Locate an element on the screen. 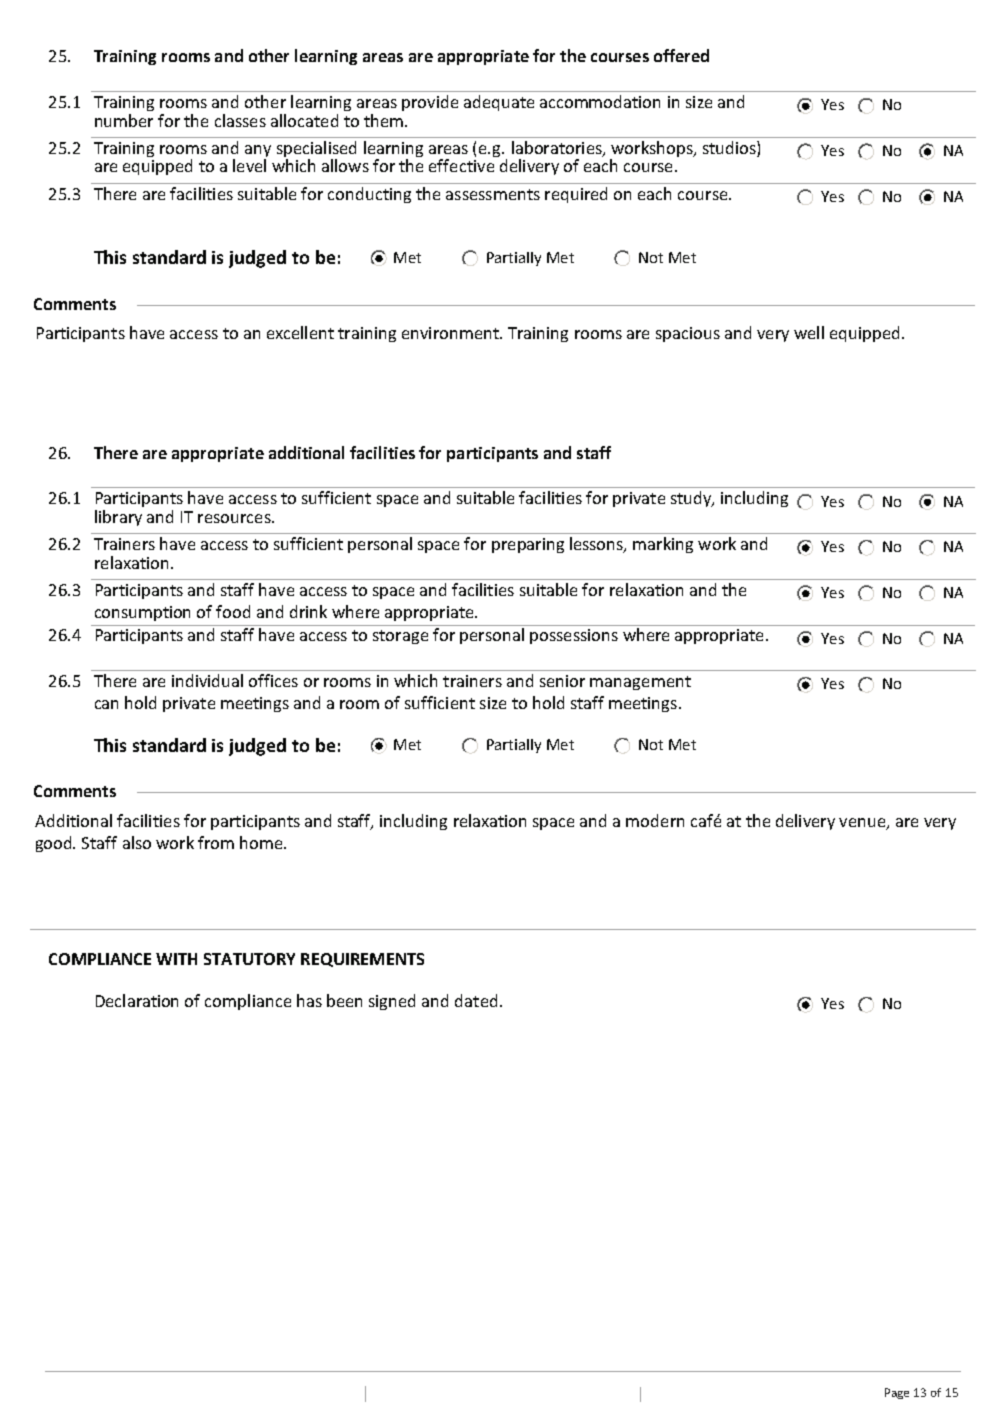 This screenshot has width=1008, height=1426. offered is located at coordinates (681, 55).
